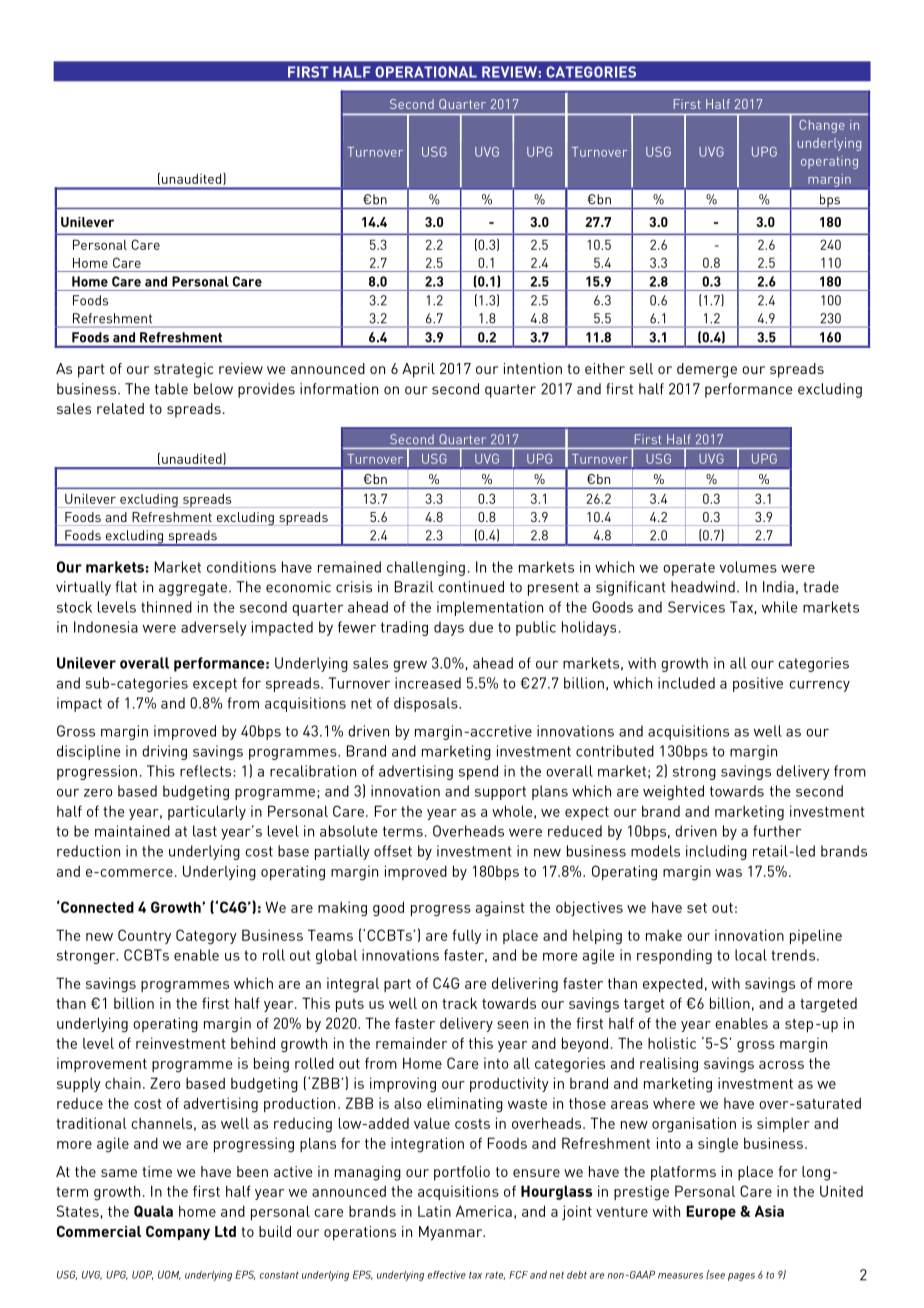 The height and width of the document is (1308, 924). What do you see at coordinates (777, 831) in the document?
I see `further` at bounding box center [777, 831].
